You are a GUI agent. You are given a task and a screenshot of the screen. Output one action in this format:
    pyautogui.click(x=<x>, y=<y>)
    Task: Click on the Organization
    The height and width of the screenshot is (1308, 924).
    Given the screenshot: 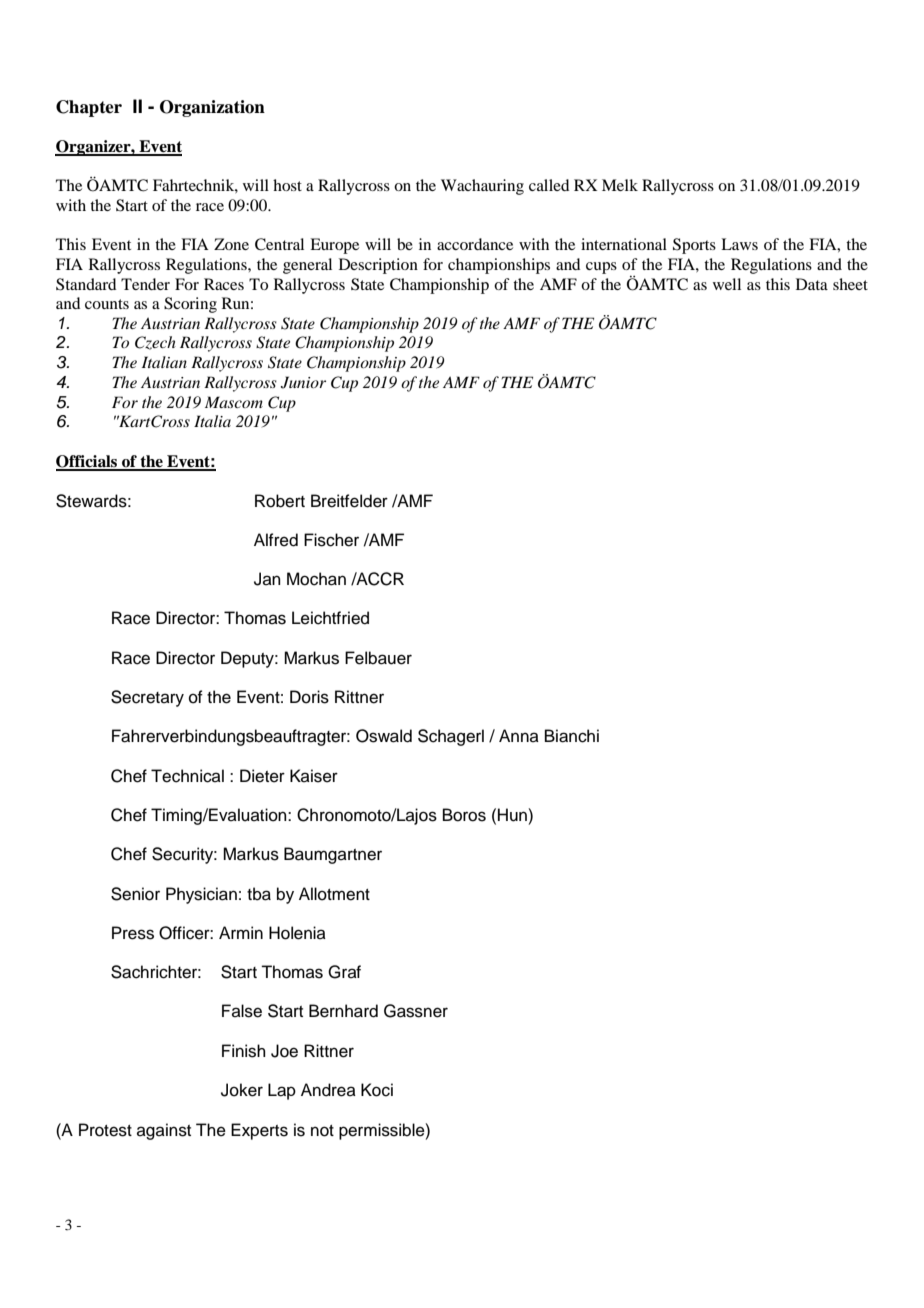 What is the action you would take?
    pyautogui.click(x=212, y=108)
